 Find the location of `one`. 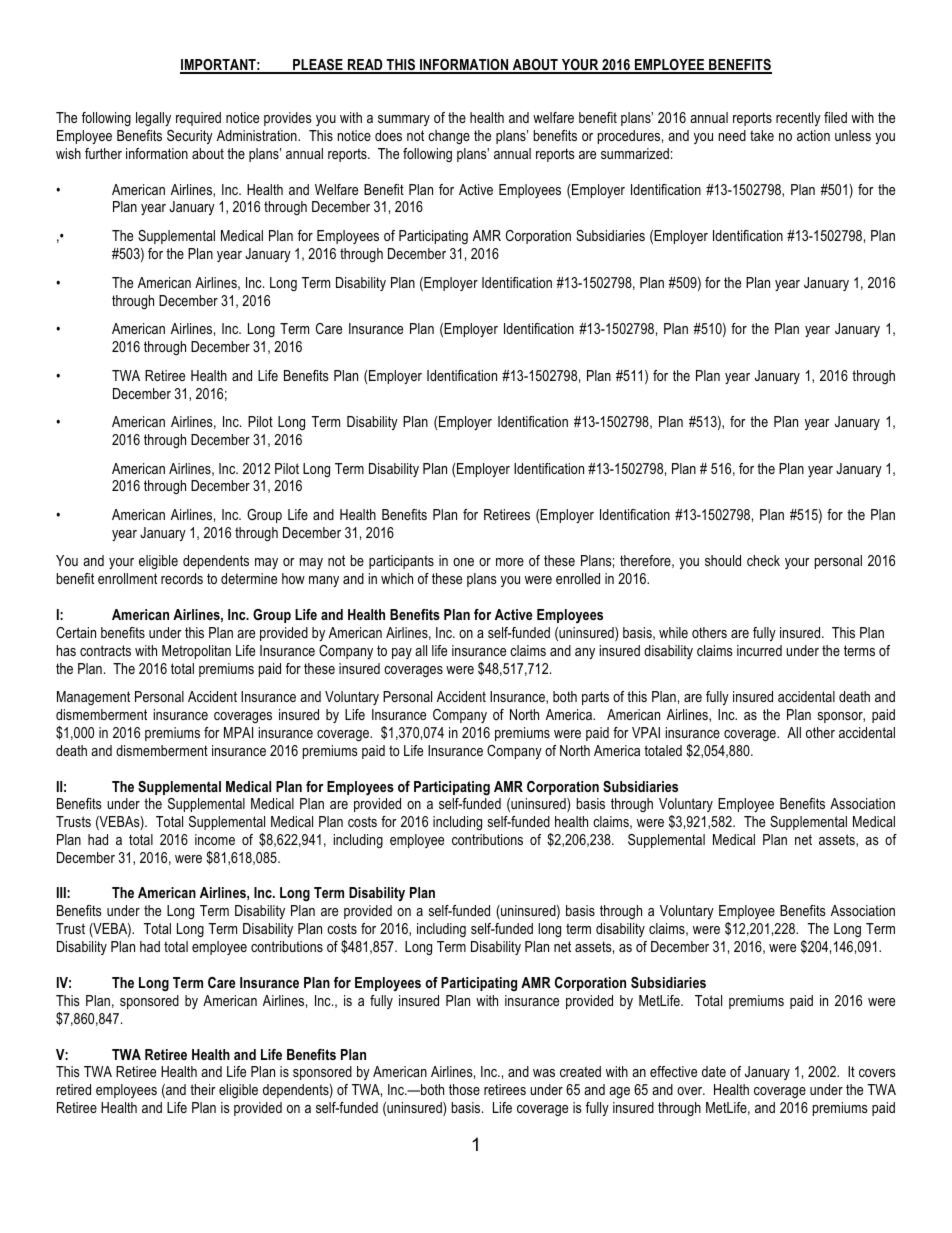

one is located at coordinates (463, 562).
